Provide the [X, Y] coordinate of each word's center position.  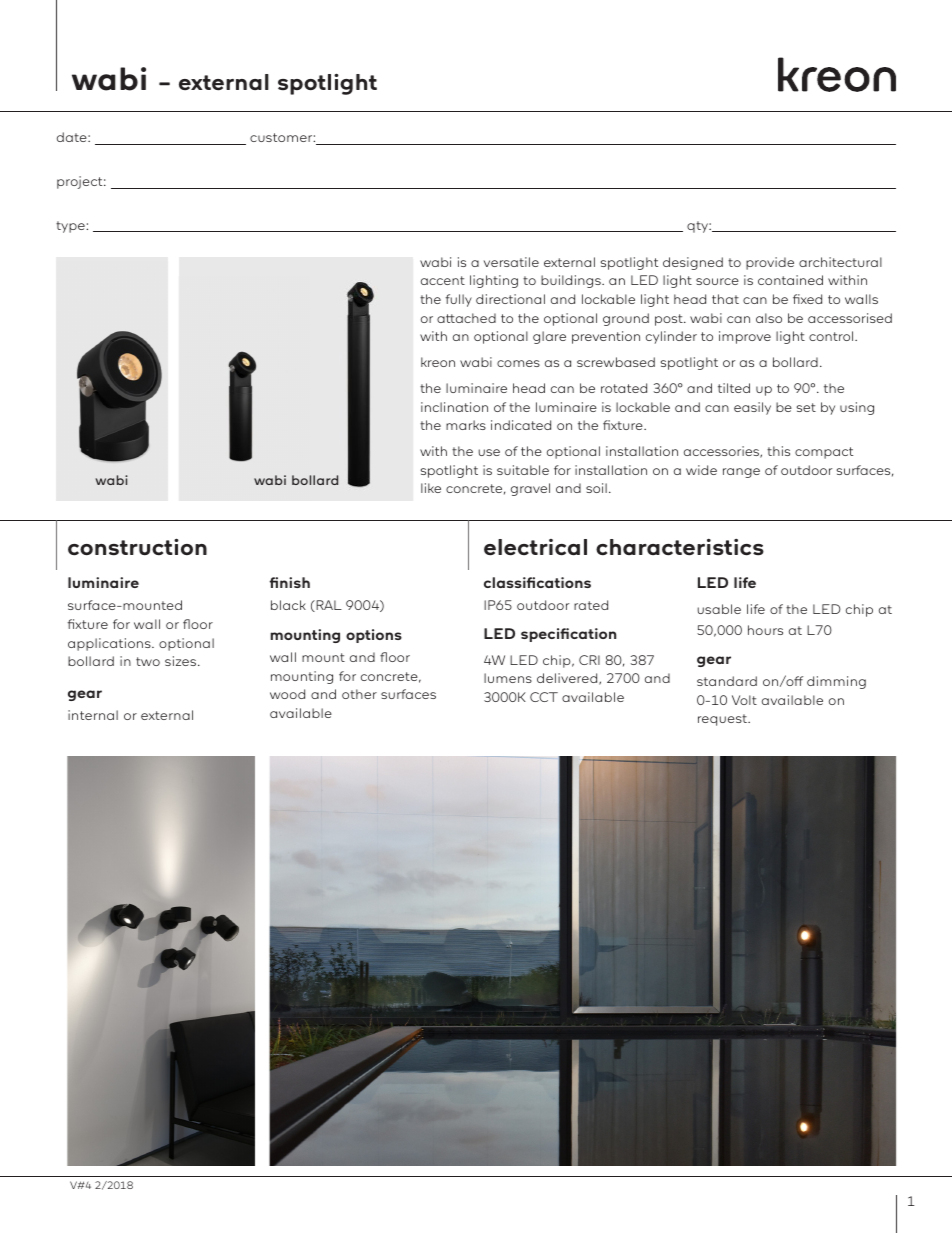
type [71, 227]
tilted [734, 388]
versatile [511, 262]
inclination [454, 407]
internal [93, 715]
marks [466, 425]
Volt [744, 700]
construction [137, 547]
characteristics [680, 547]
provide [770, 263]
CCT [544, 697]
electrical [535, 547]
